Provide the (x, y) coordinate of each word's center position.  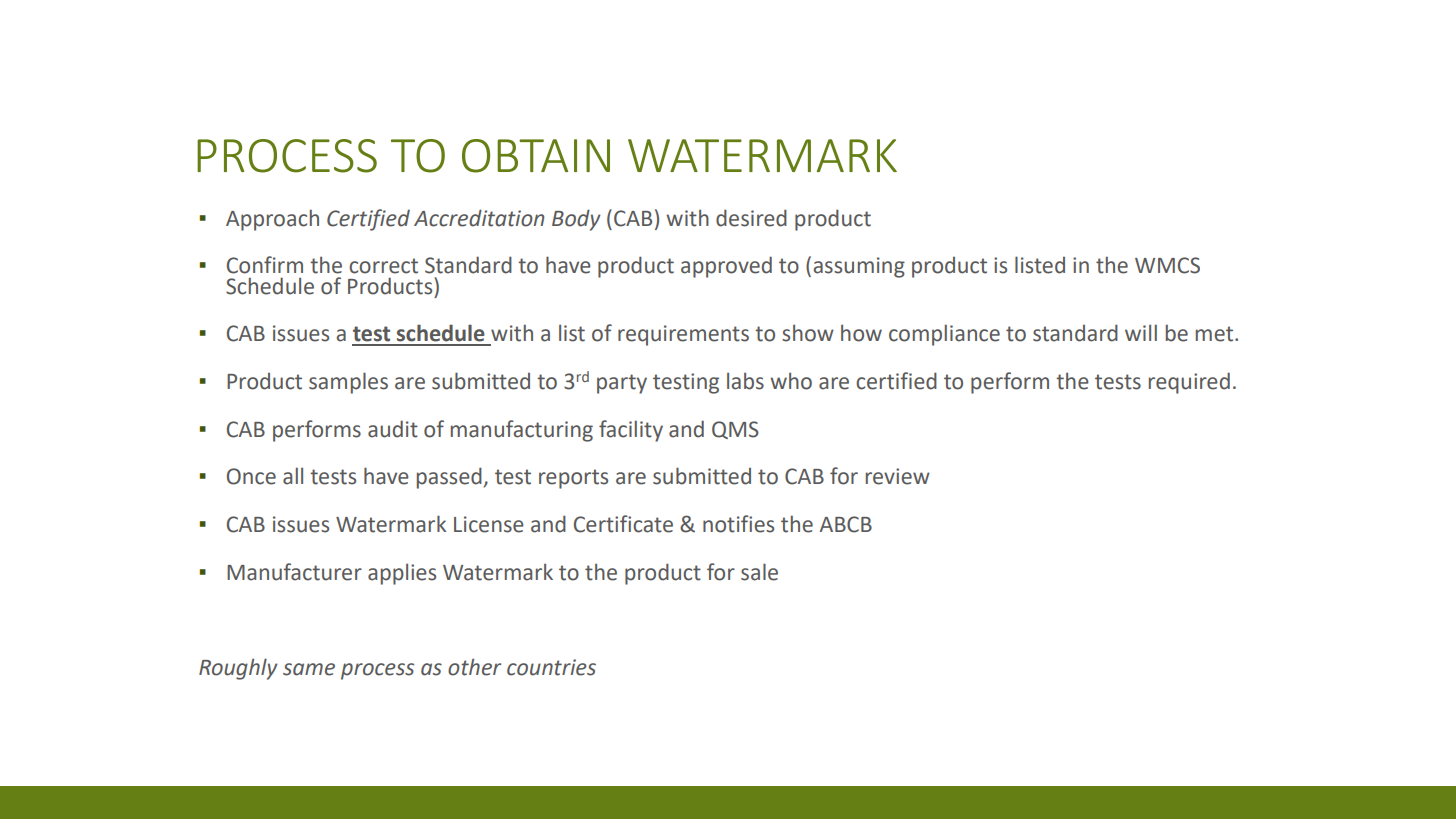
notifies (738, 524)
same (309, 669)
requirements (683, 335)
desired (751, 218)
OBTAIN (536, 156)
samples (348, 383)
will (1141, 332)
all (293, 476)
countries (551, 667)
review (898, 476)
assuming (859, 267)
